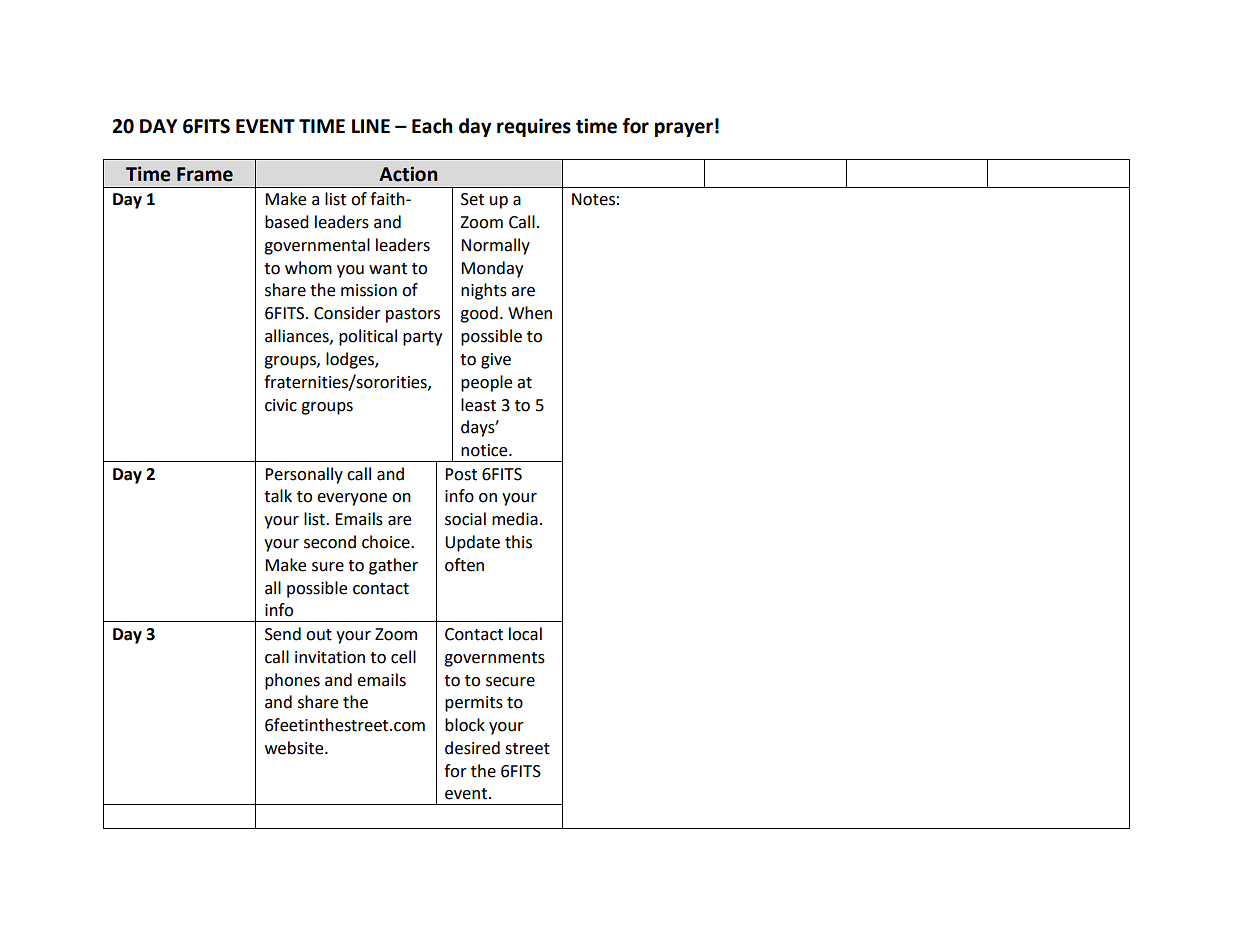 This document has width=1233, height=952. I want to click on nights, so click(484, 291).
